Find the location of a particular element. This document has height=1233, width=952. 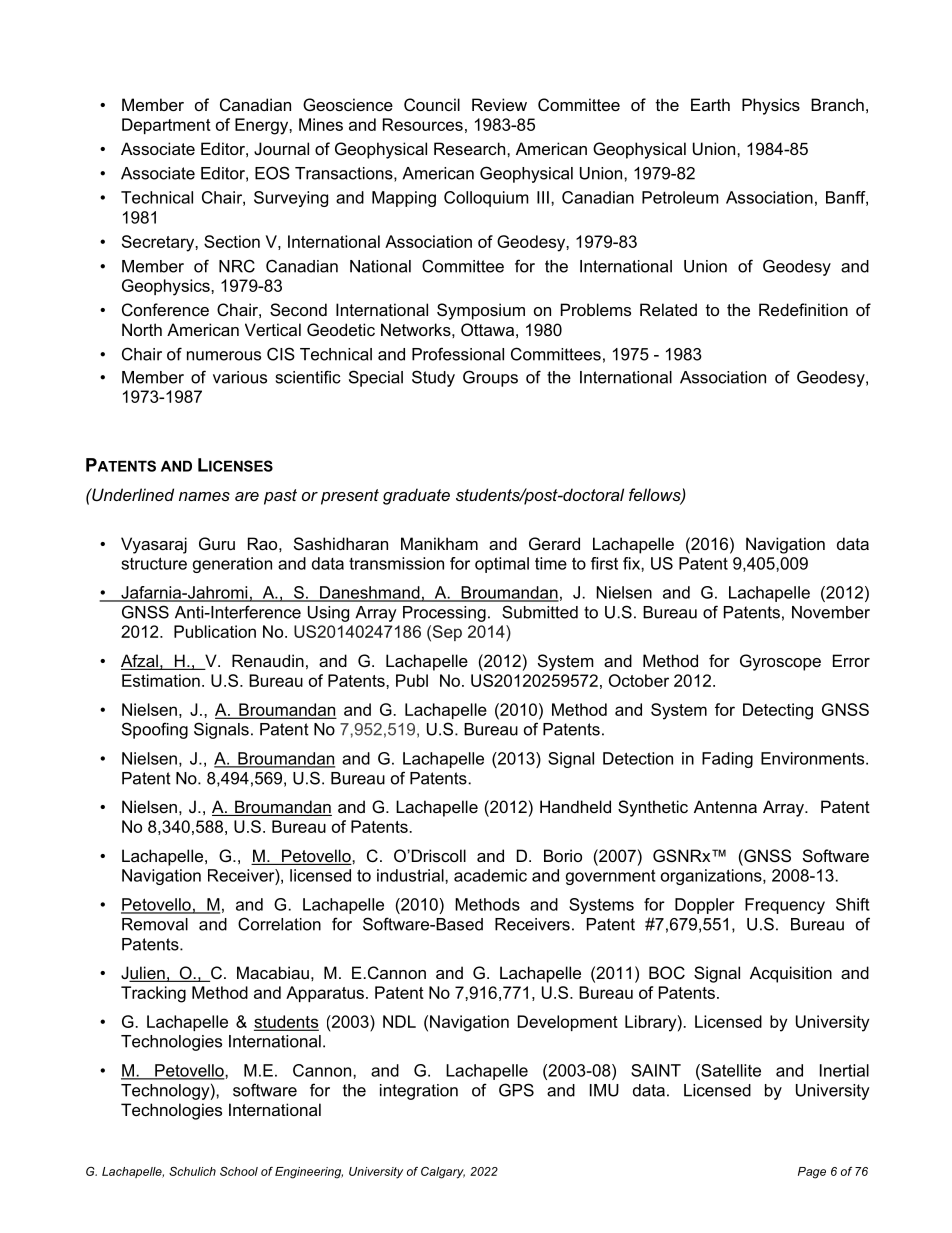

Gyroscope is located at coordinates (780, 662).
